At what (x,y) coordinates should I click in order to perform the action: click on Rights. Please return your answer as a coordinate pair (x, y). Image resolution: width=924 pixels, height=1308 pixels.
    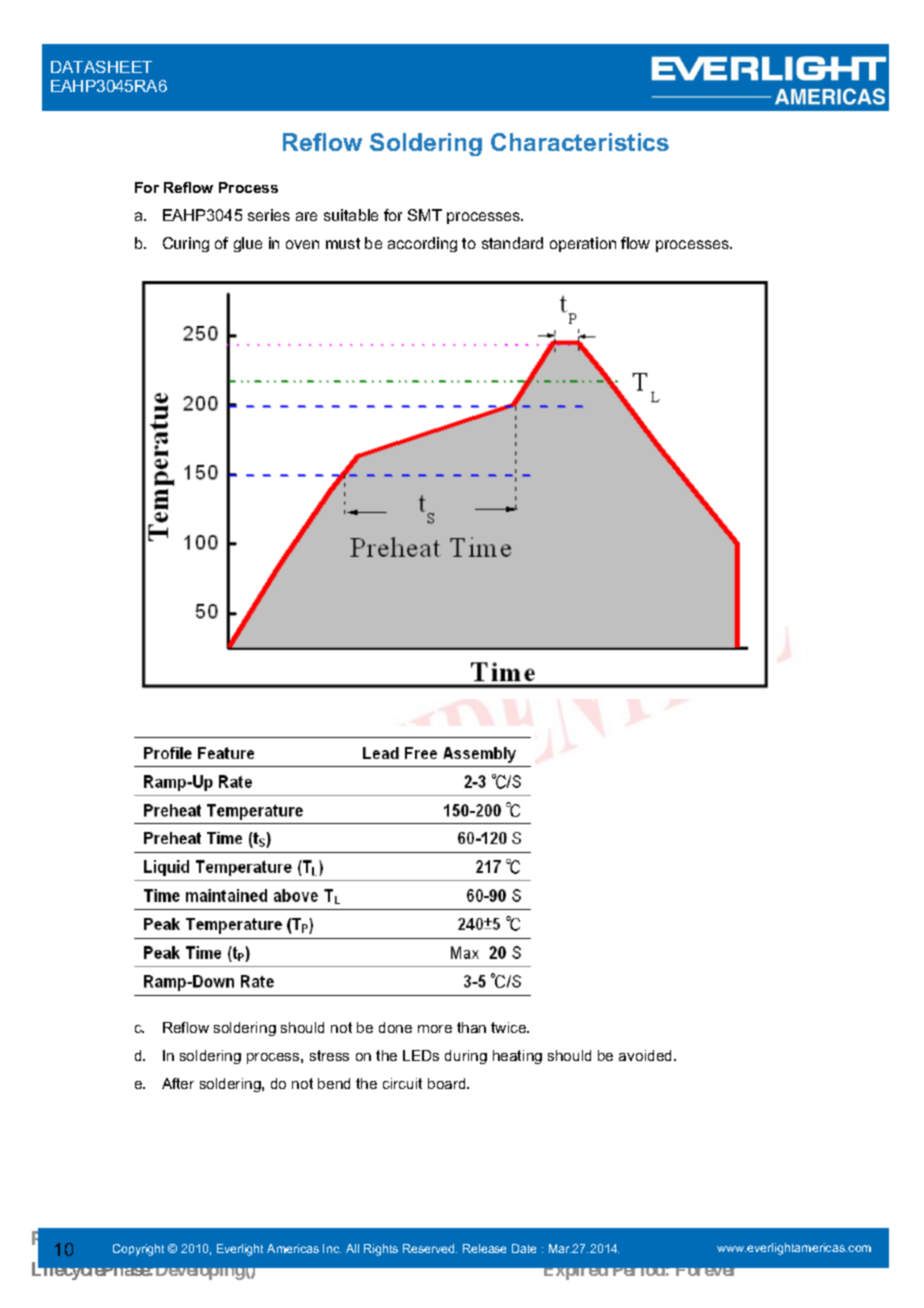
    Looking at the image, I should click on (381, 1250).
